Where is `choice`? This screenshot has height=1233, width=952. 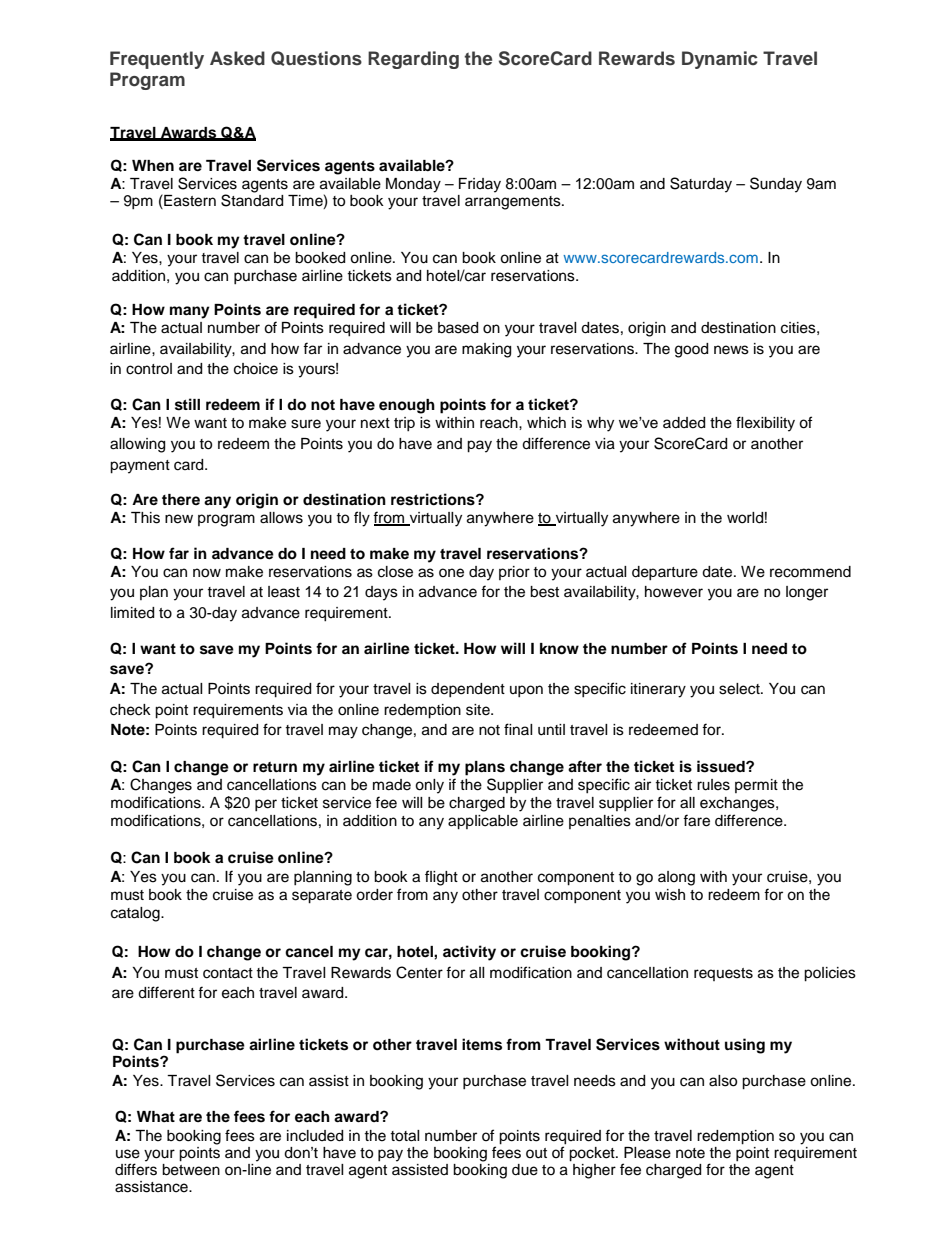 choice is located at coordinates (256, 369).
